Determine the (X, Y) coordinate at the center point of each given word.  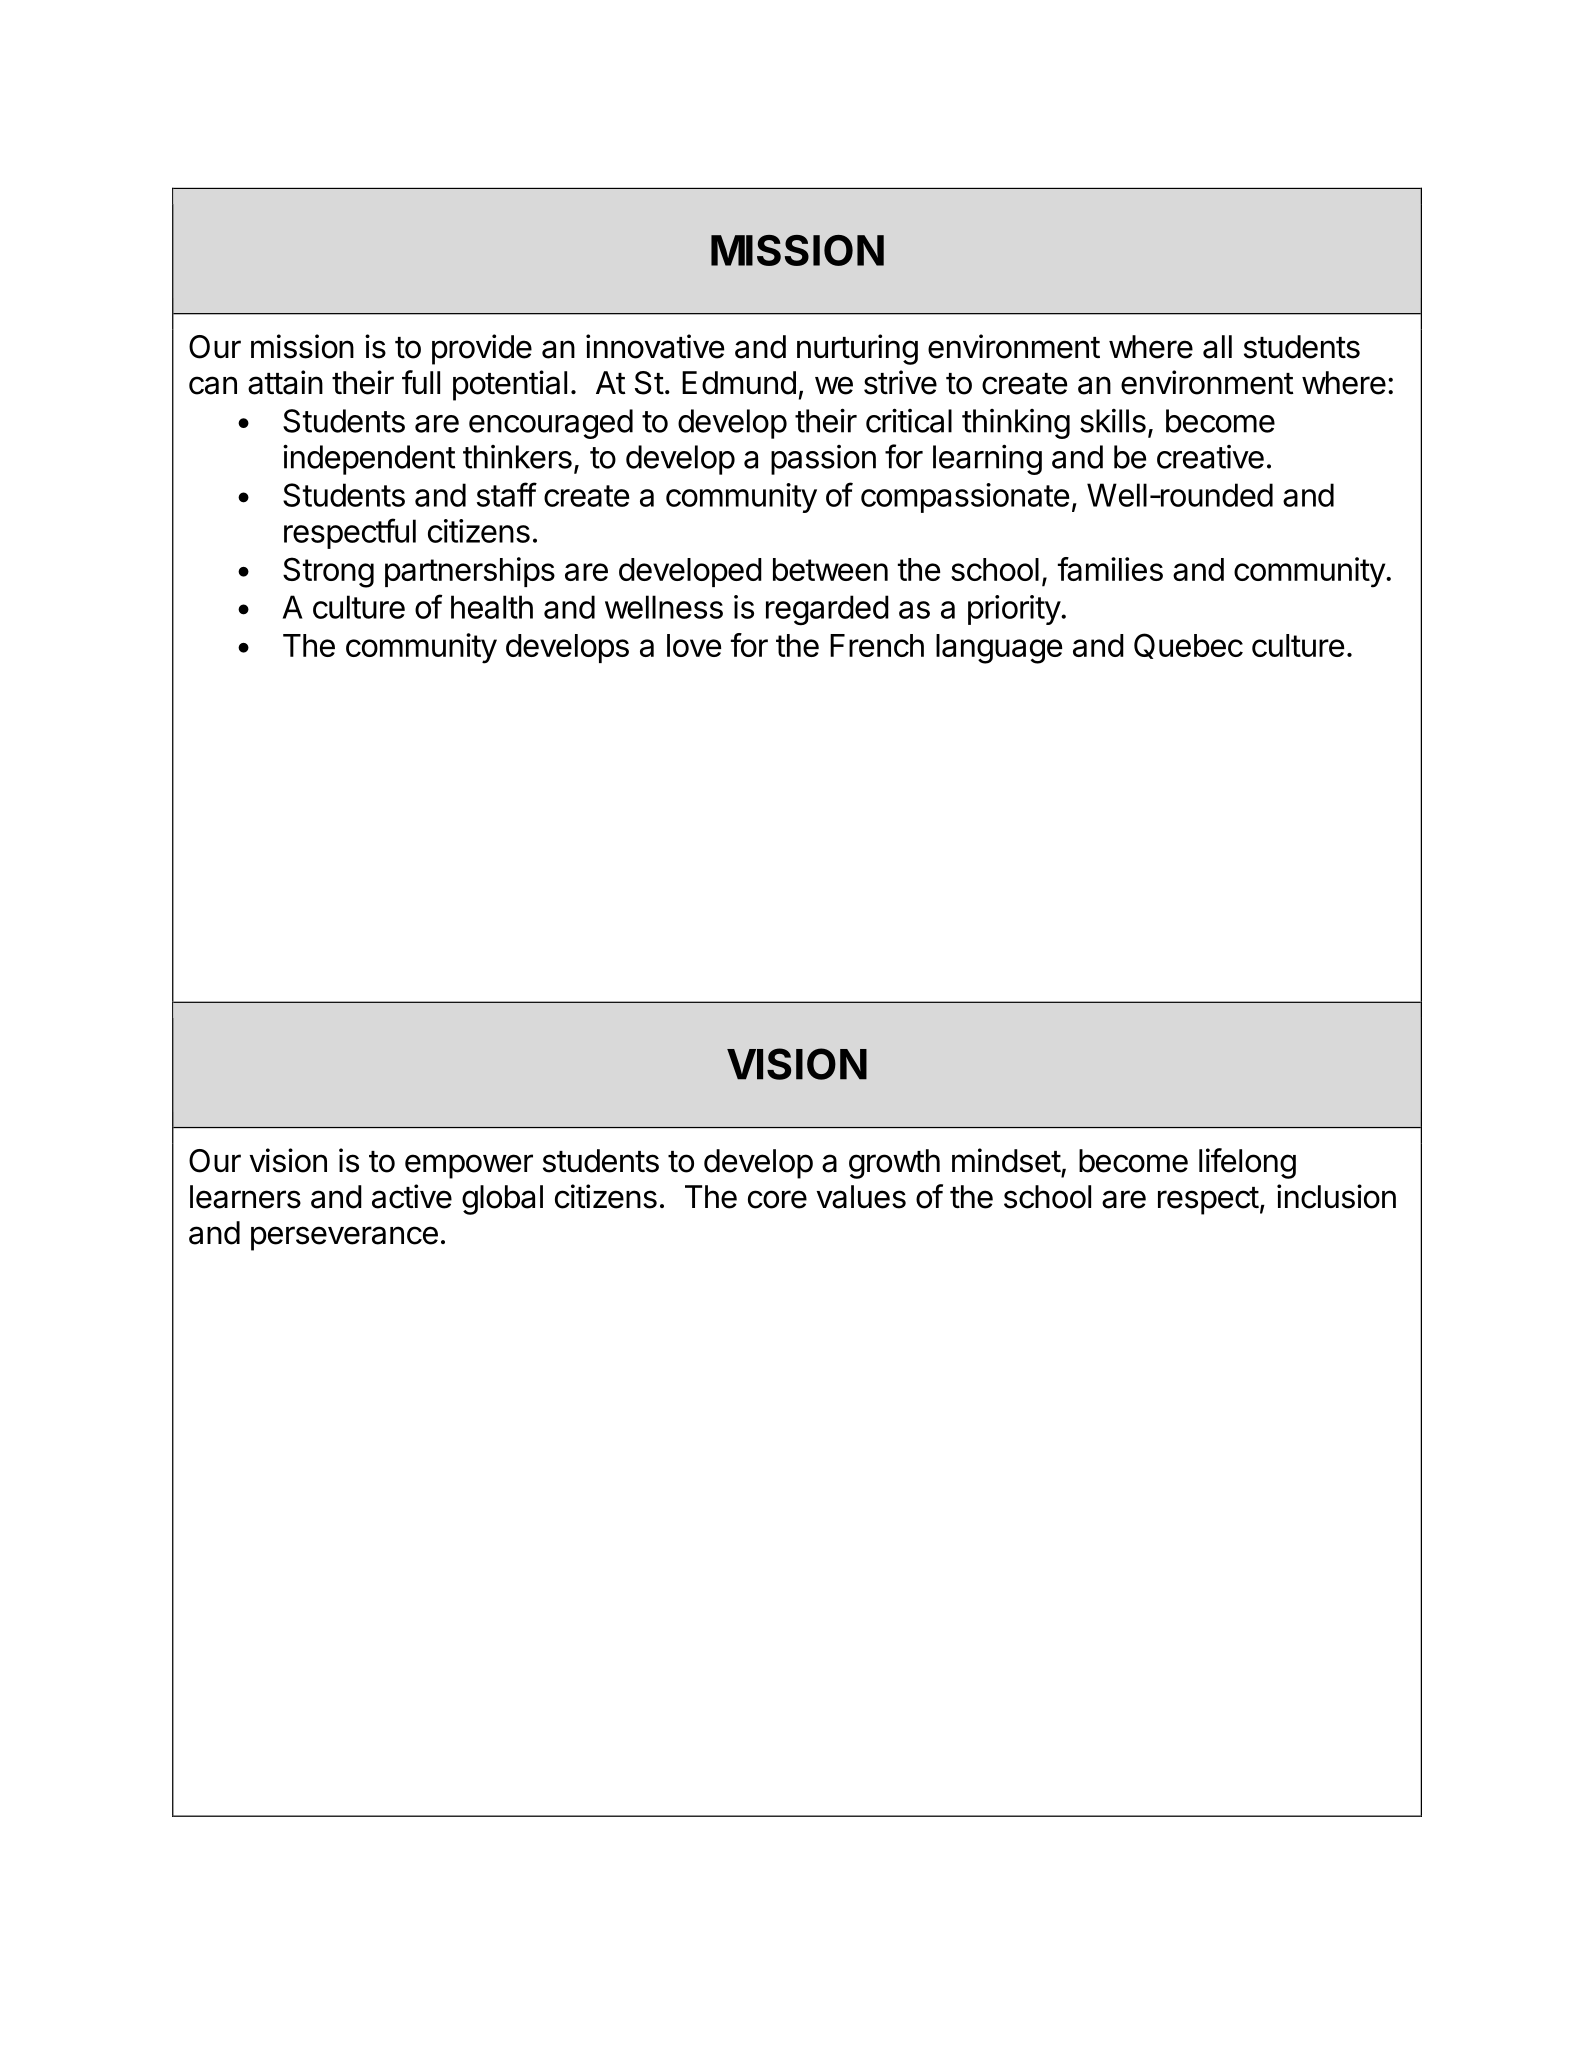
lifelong (1247, 1163)
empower (469, 1166)
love (694, 645)
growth (894, 1164)
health (492, 607)
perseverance (344, 1238)
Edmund (739, 383)
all (1217, 347)
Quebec (1188, 646)
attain (285, 382)
